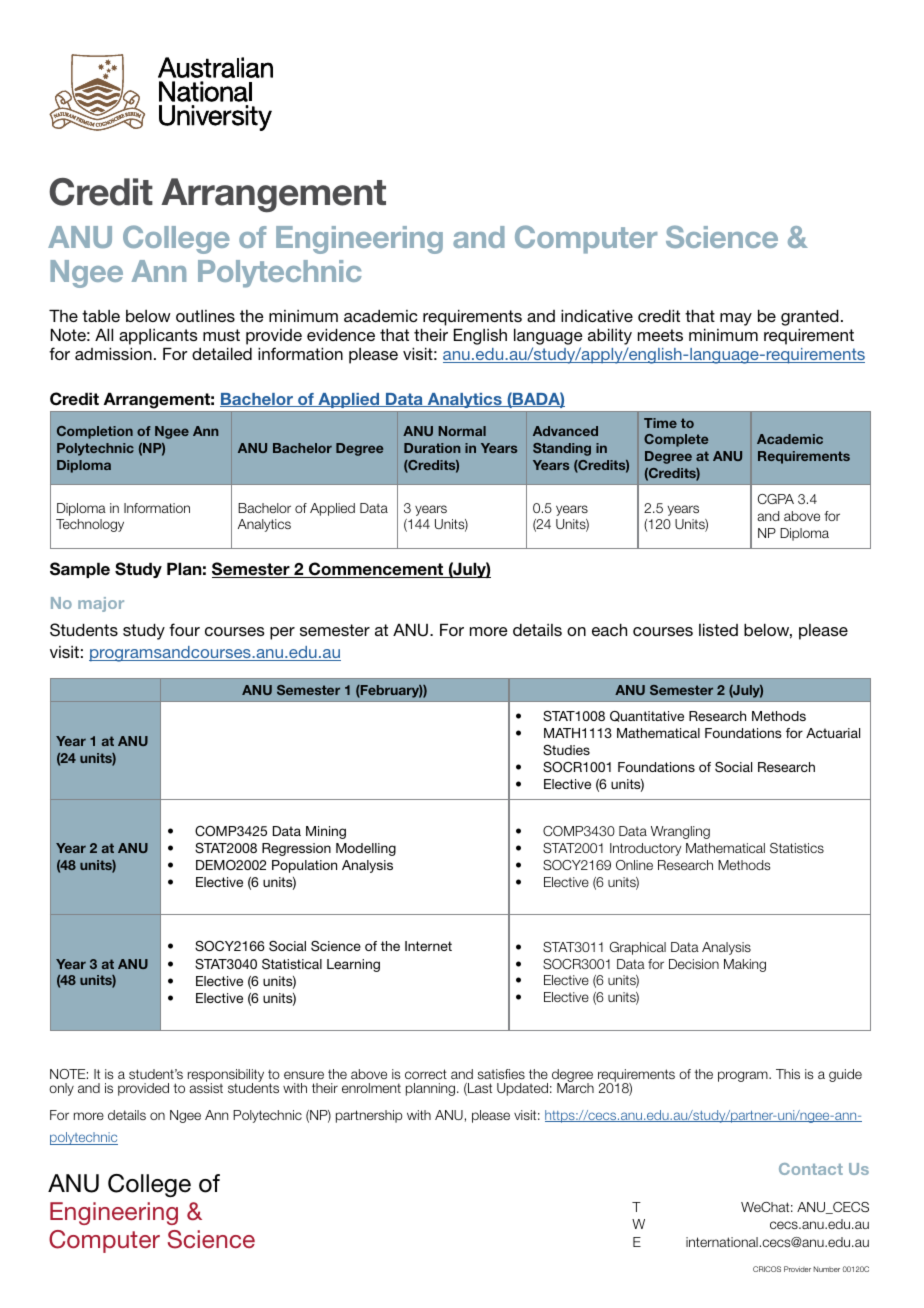 This document has width=924, height=1308. Describe the element at coordinates (206, 1087) in the document. I see `assist` at that location.
